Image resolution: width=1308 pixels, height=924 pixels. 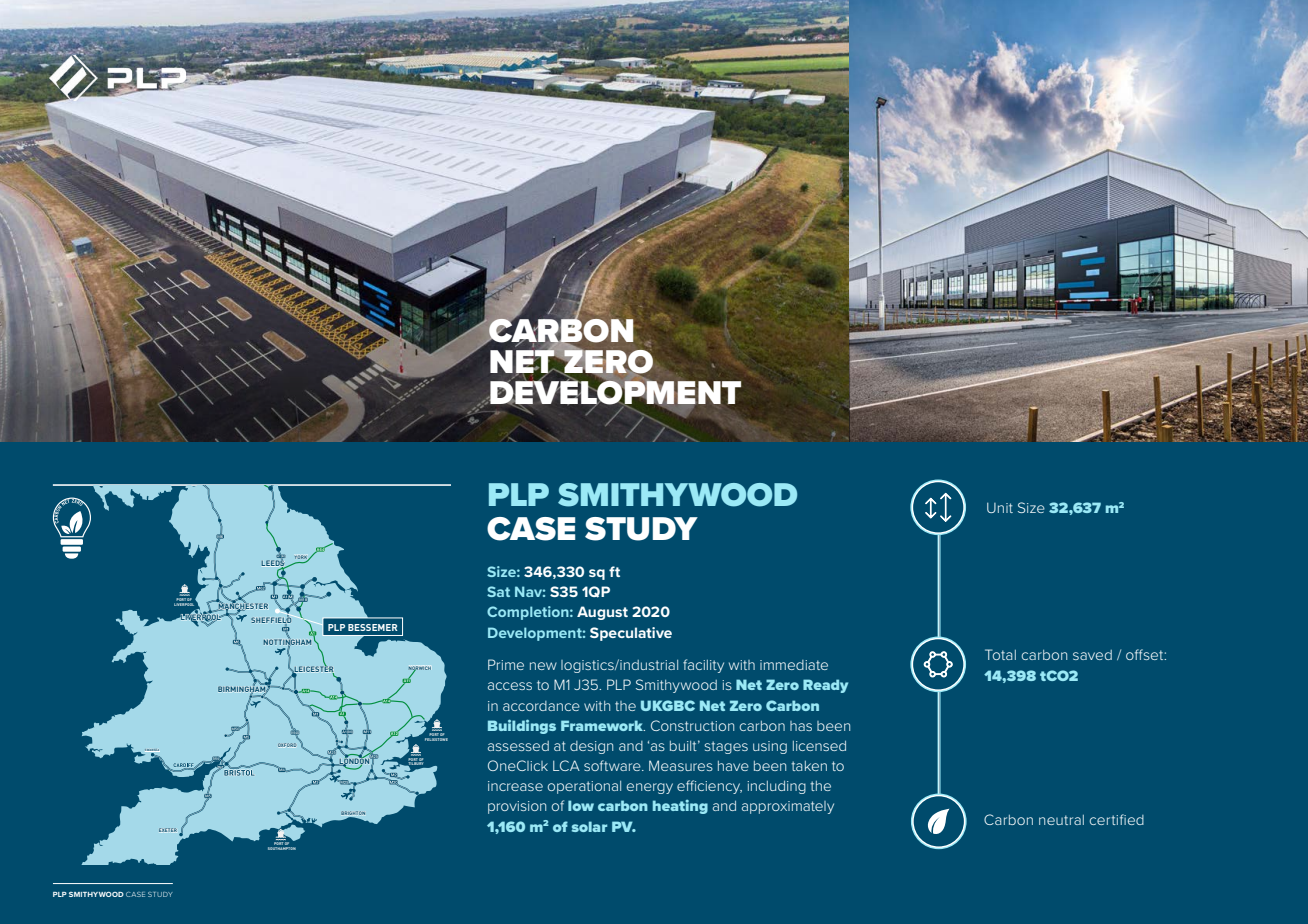 What do you see at coordinates (1000, 654) in the screenshot?
I see `Total` at bounding box center [1000, 654].
